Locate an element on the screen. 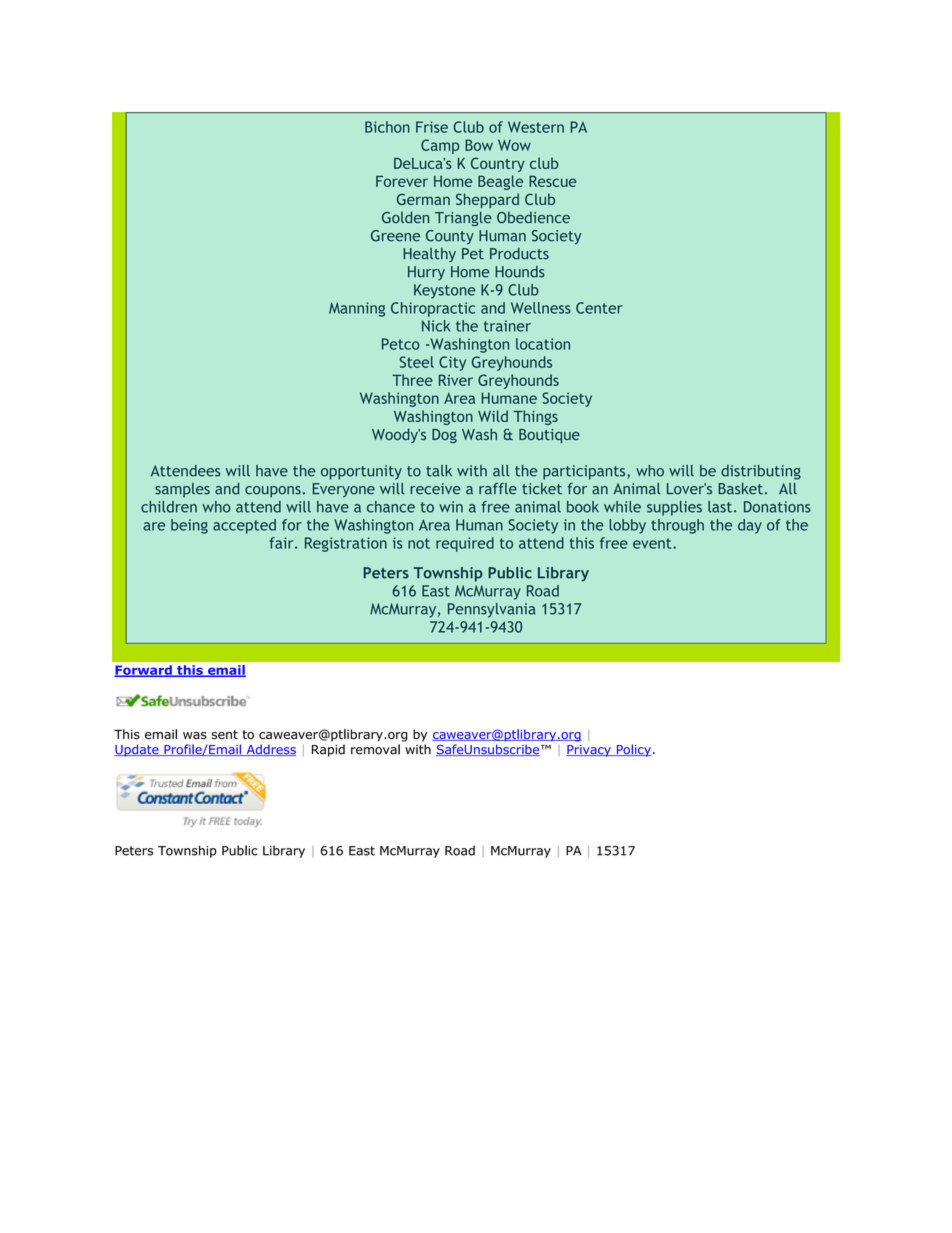 The image size is (952, 1233). distributing is located at coordinates (761, 472).
